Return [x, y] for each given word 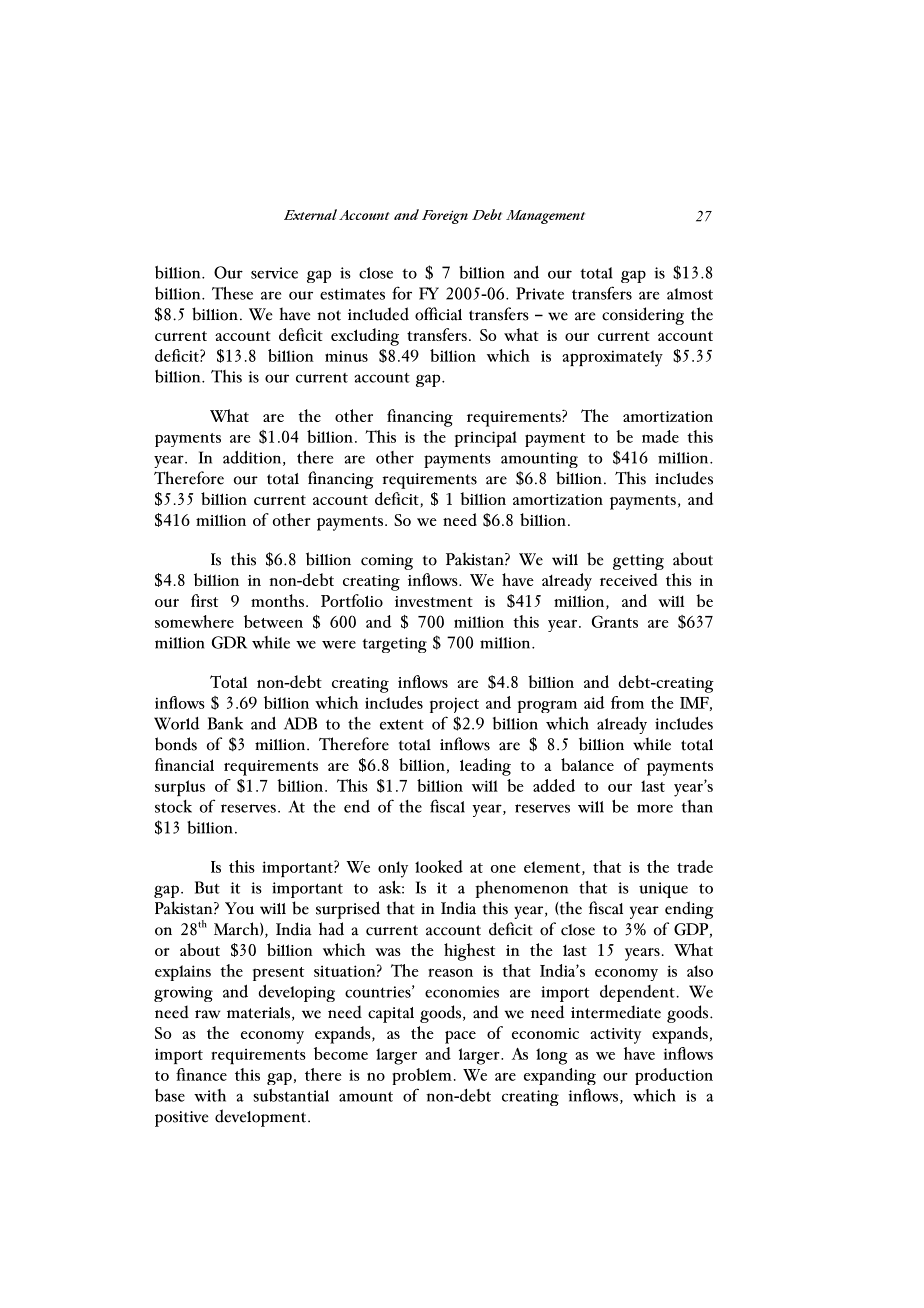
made [660, 436]
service [274, 273]
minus [346, 356]
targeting [394, 645]
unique [663, 890]
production [674, 1076]
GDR [229, 642]
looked [439, 866]
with [210, 1095]
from [627, 702]
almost [690, 294]
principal [486, 439]
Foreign [445, 217]
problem [422, 1076]
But [207, 887]
